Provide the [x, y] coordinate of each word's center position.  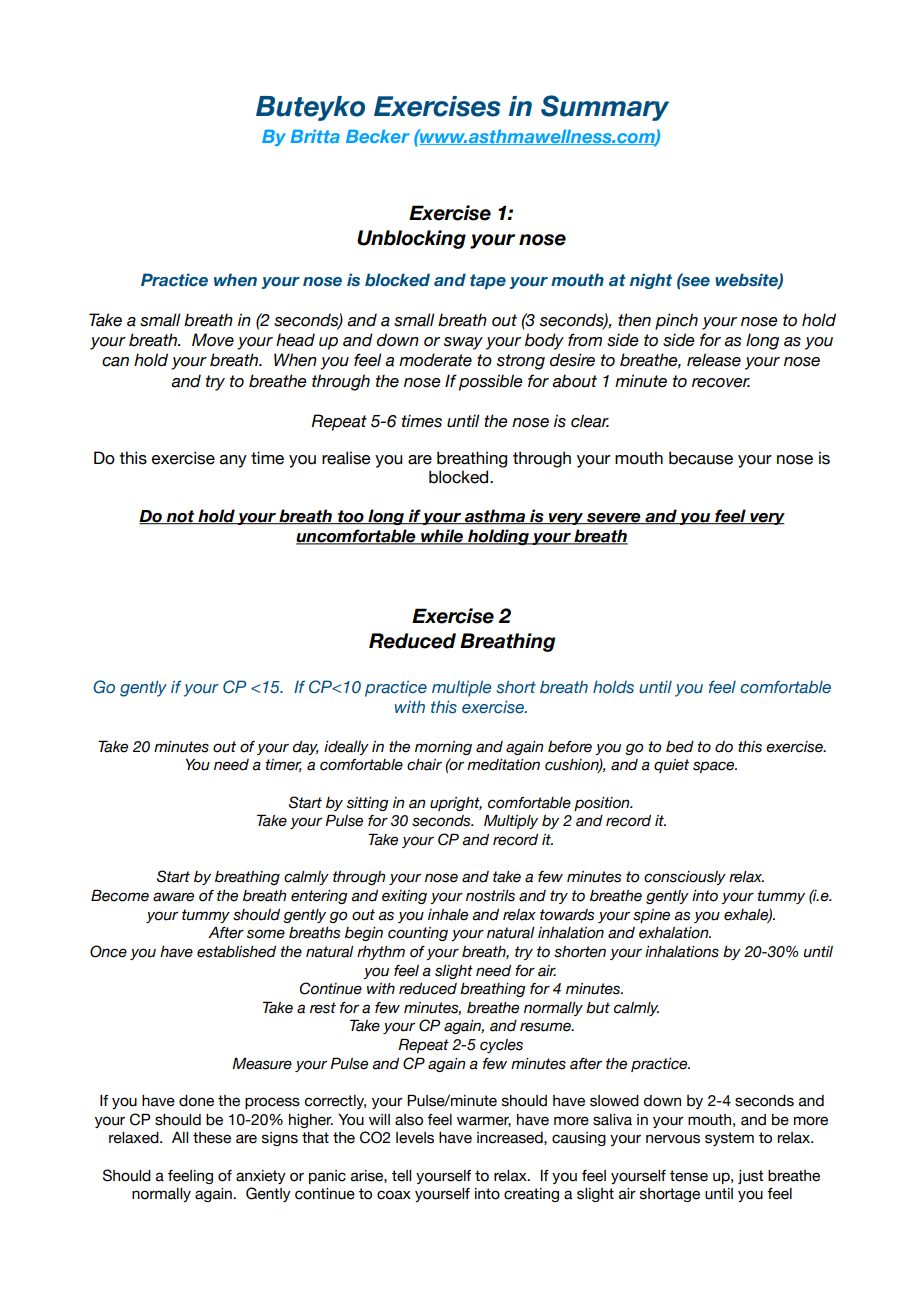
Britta [315, 136]
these [212, 1138]
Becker [378, 136]
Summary [605, 108]
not [181, 517]
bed [680, 747]
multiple [461, 688]
